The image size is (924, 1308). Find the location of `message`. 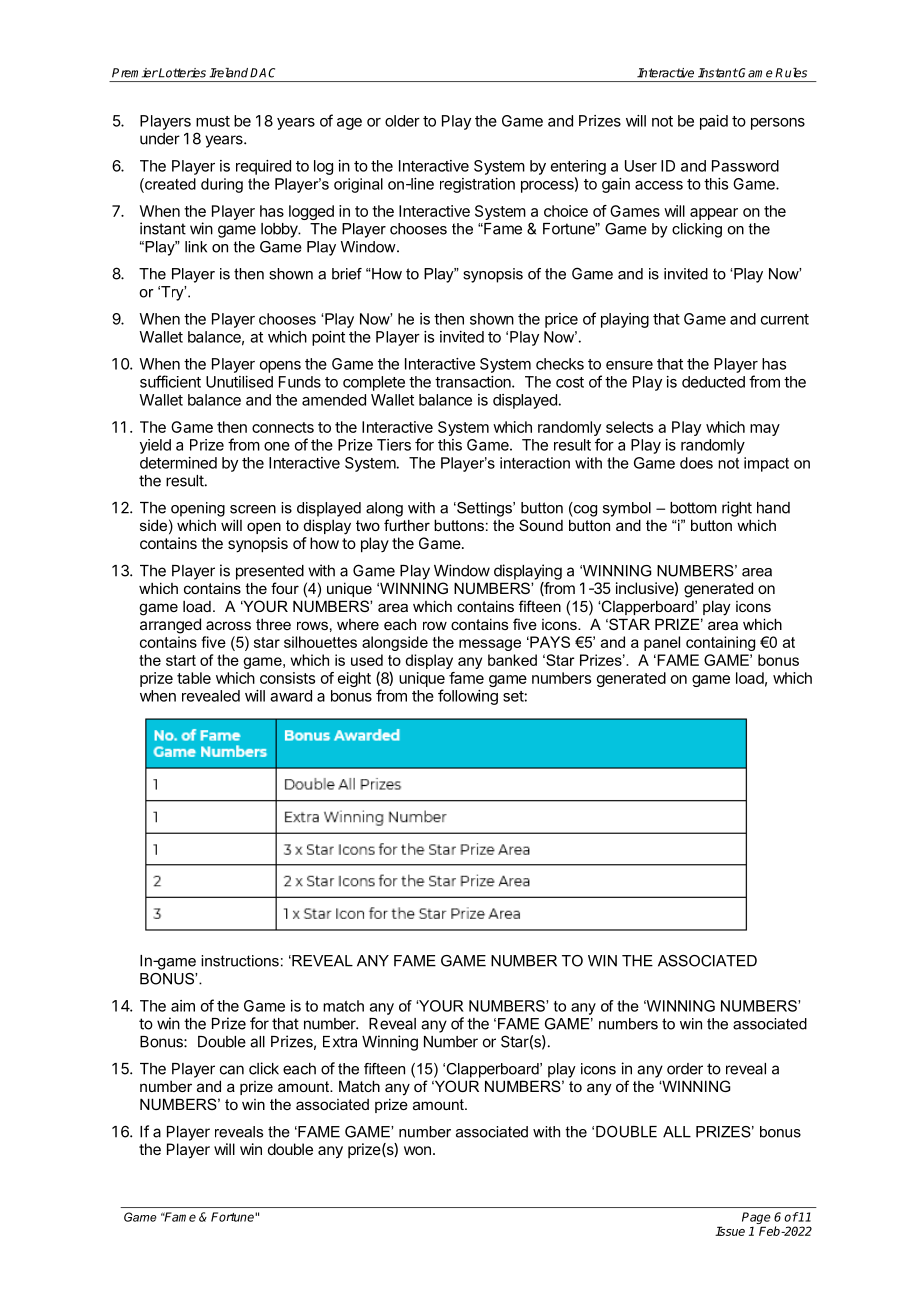

message is located at coordinates (490, 645).
